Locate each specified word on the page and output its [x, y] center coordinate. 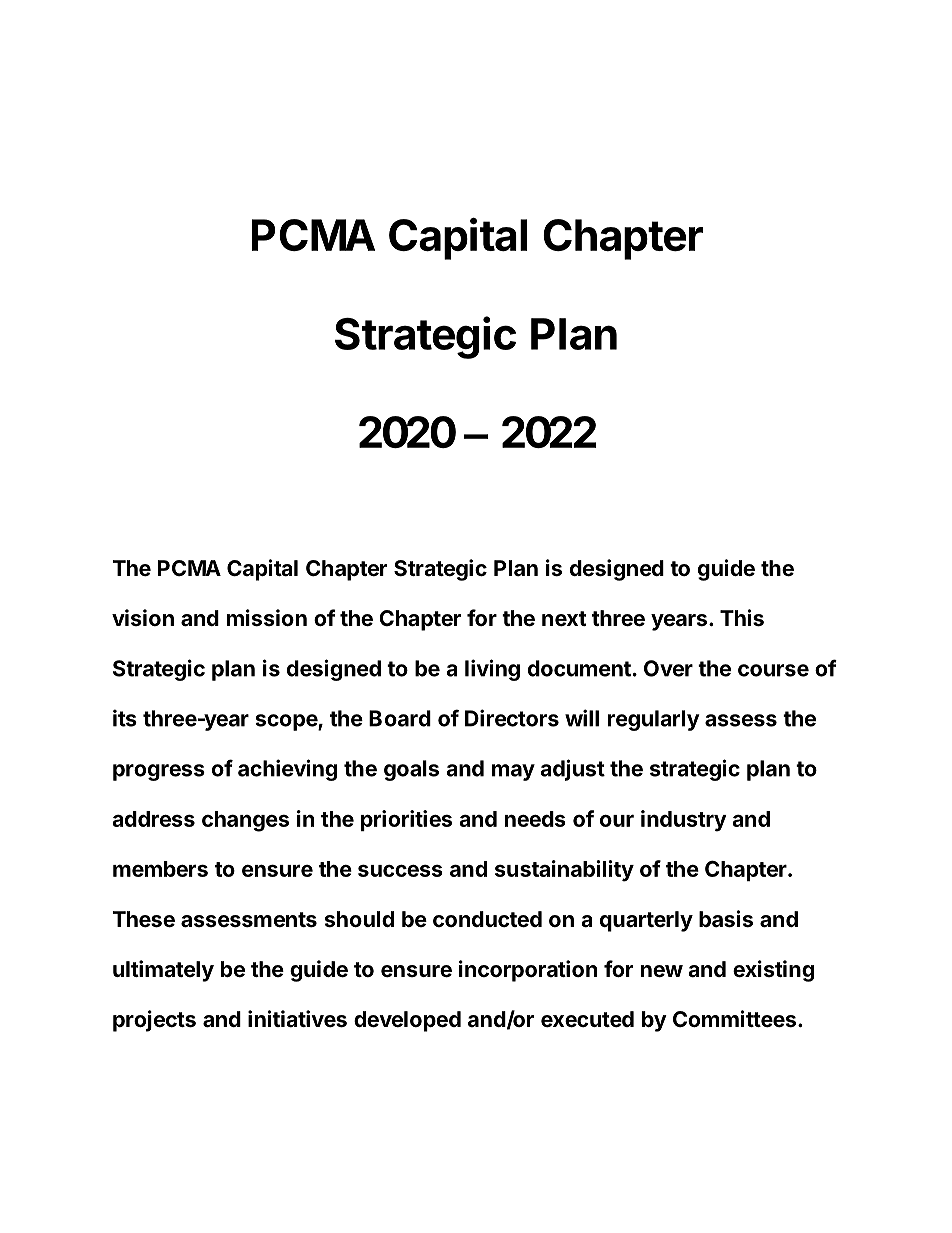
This [742, 618]
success [400, 870]
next [564, 619]
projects [154, 1021]
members [160, 869]
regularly [654, 720]
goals [411, 770]
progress [159, 772]
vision [143, 617]
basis [726, 919]
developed [407, 1021]
